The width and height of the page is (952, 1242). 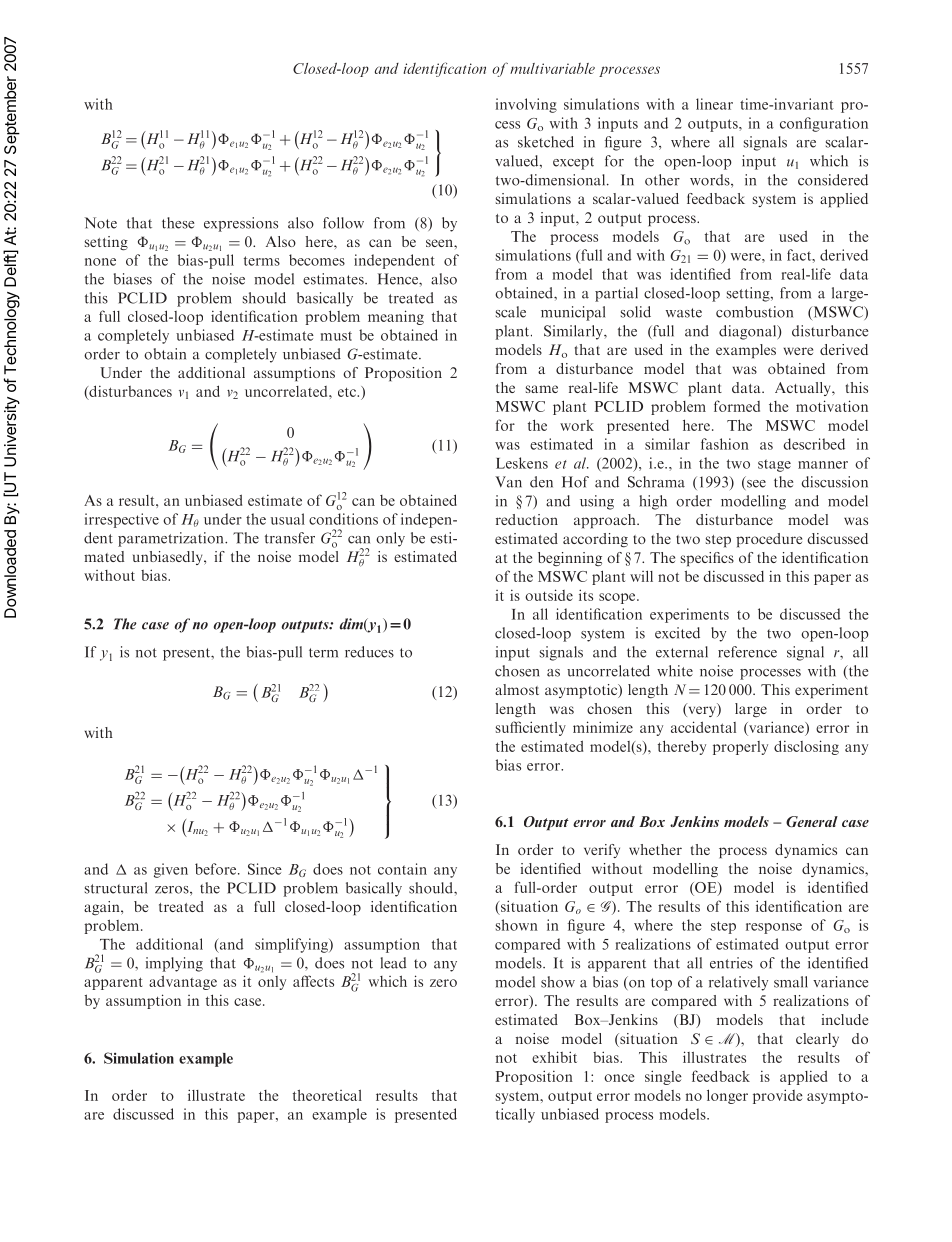 What do you see at coordinates (183, 982) in the page?
I see `advantage` at bounding box center [183, 982].
